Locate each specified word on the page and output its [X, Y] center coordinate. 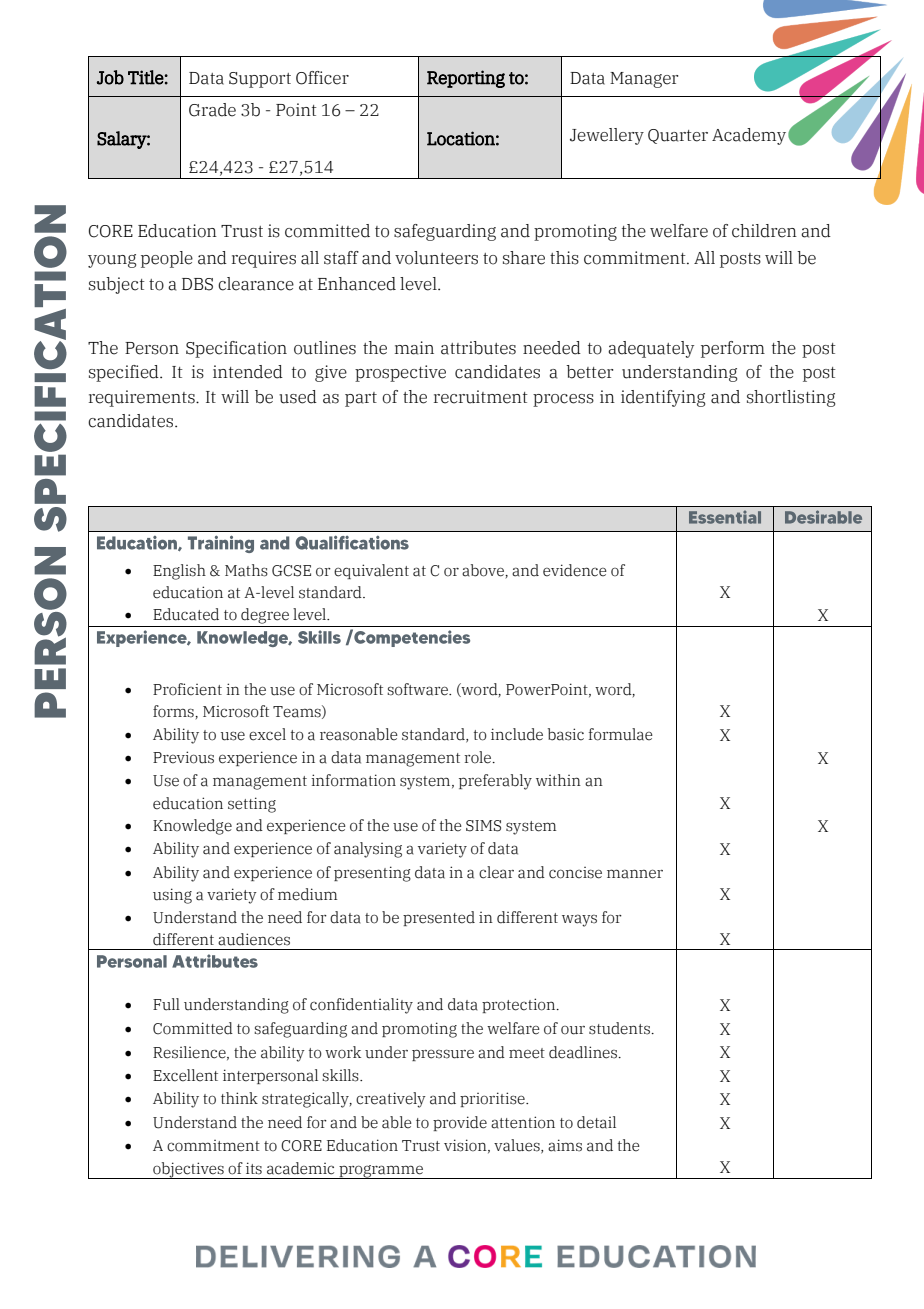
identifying [663, 398]
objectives [188, 1170]
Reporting [466, 79]
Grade [212, 110]
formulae [621, 734]
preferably [495, 782]
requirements [143, 398]
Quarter [678, 136]
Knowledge [192, 827]
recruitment [481, 397]
